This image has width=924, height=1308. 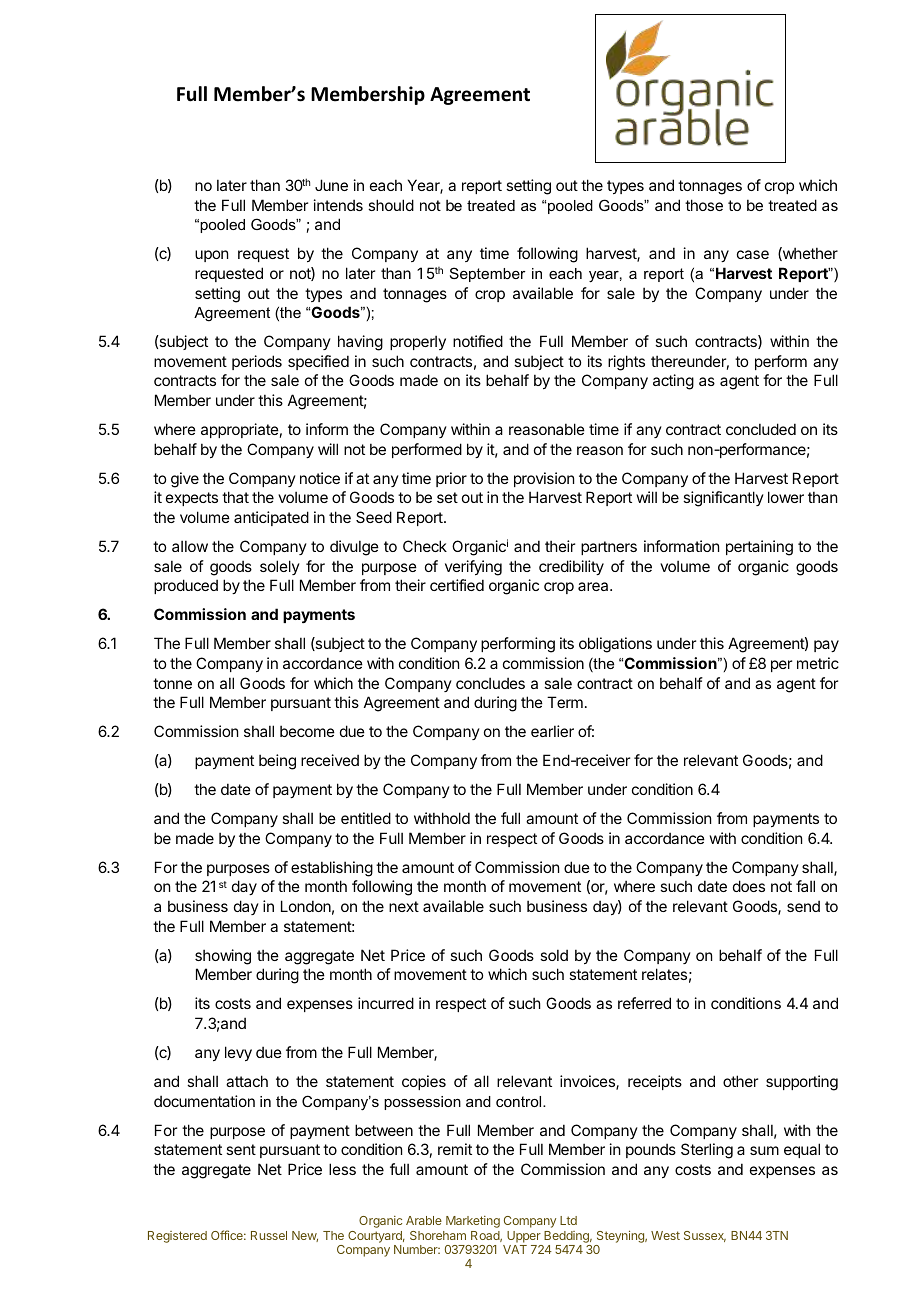 What do you see at coordinates (211, 256) in the image?
I see `upon` at bounding box center [211, 256].
